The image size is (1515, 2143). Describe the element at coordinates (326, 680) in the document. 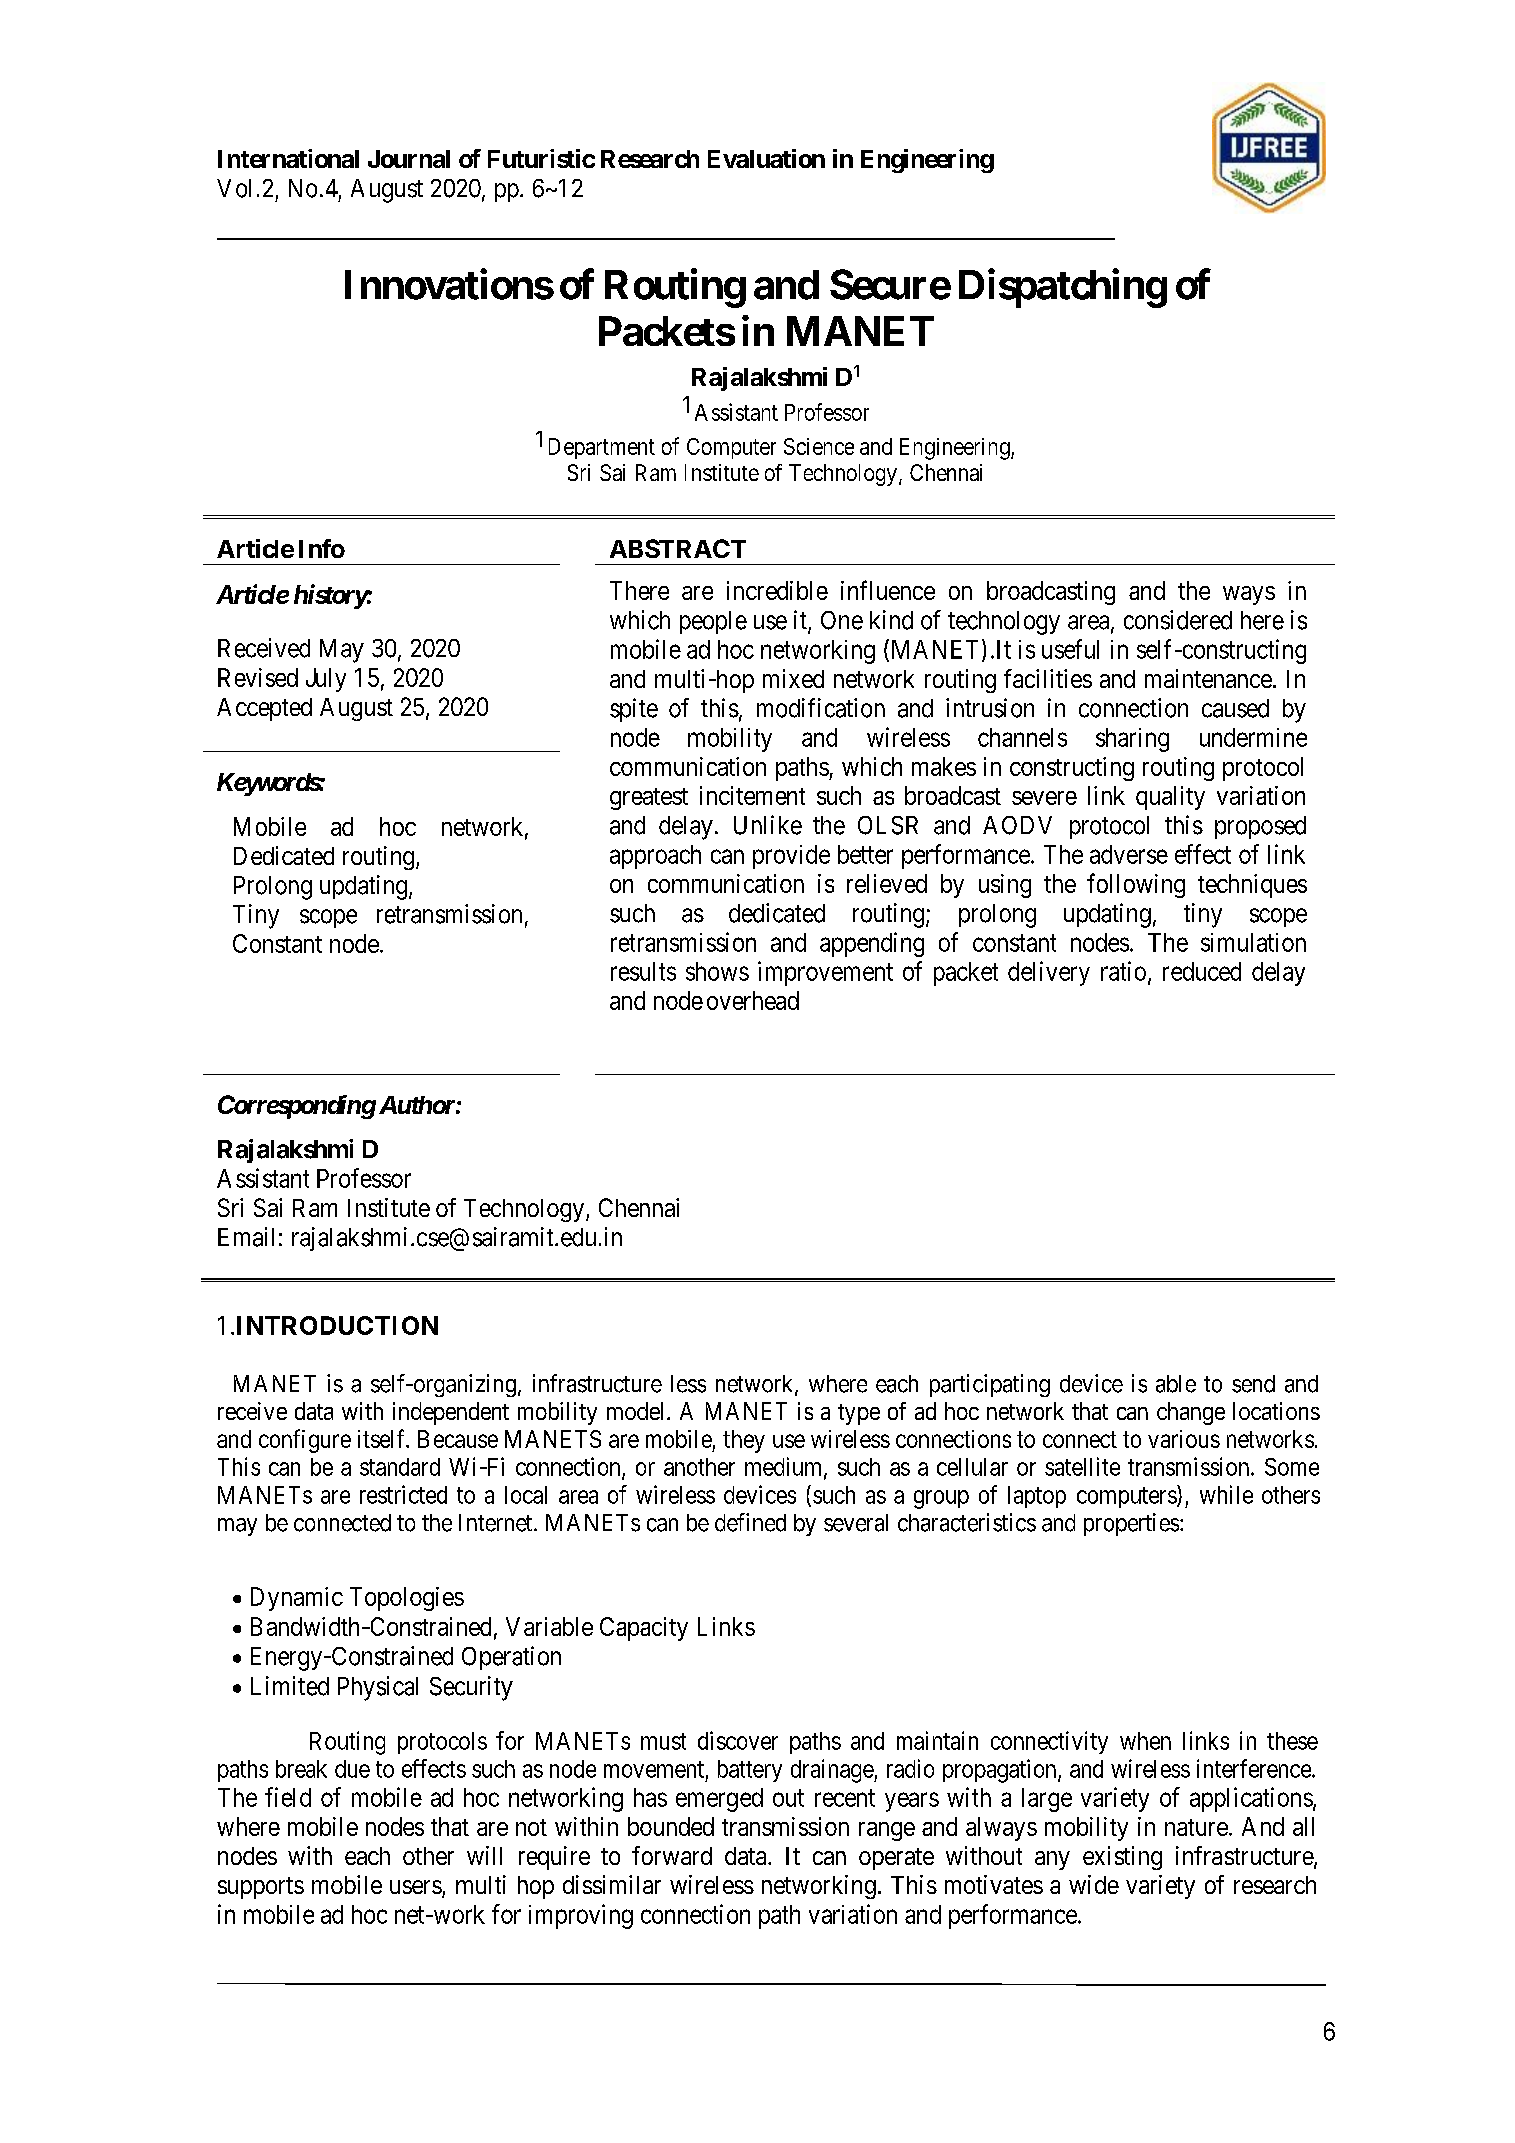

I see `July` at that location.
